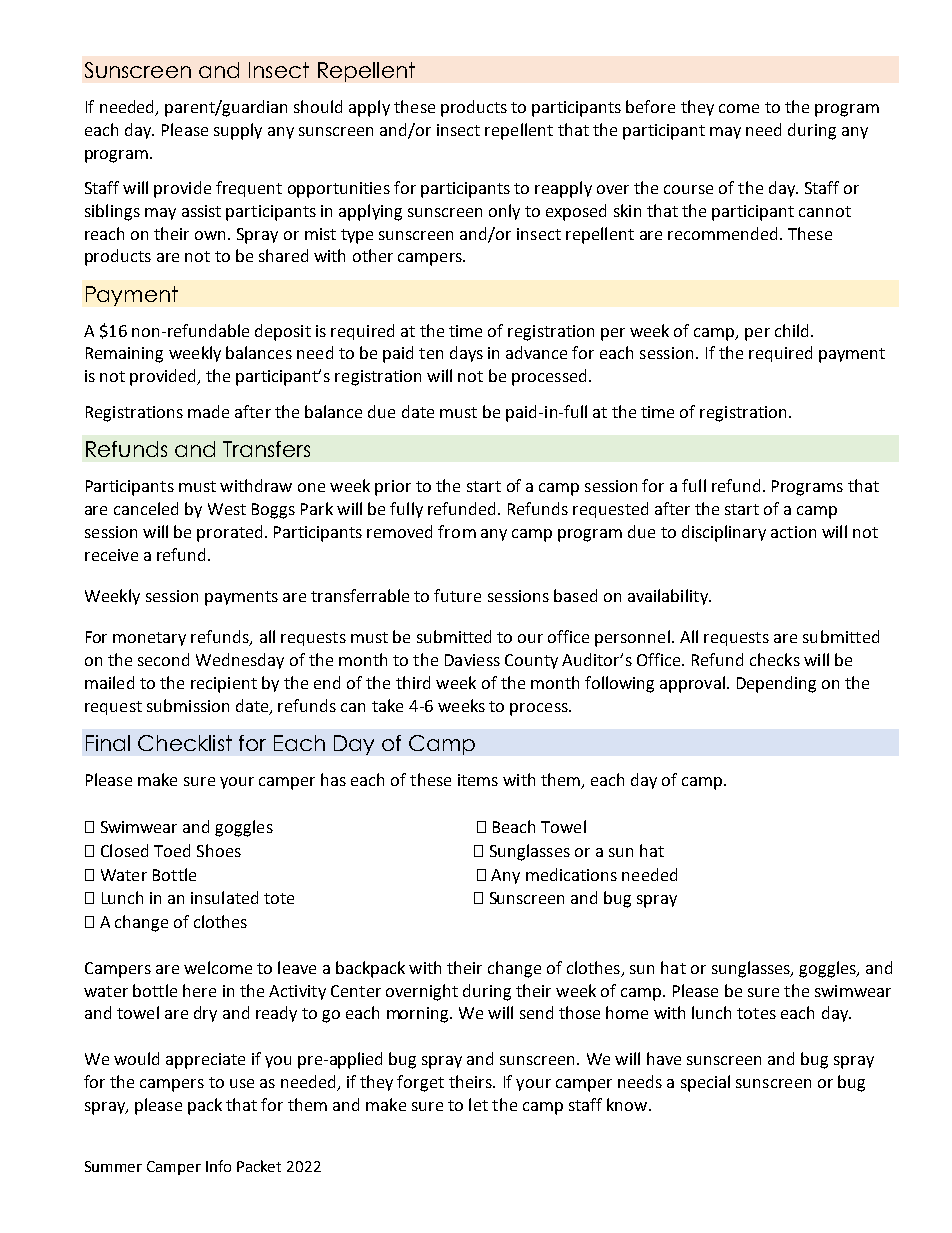 This screenshot has width=952, height=1233. I want to click on supply, so click(238, 131).
